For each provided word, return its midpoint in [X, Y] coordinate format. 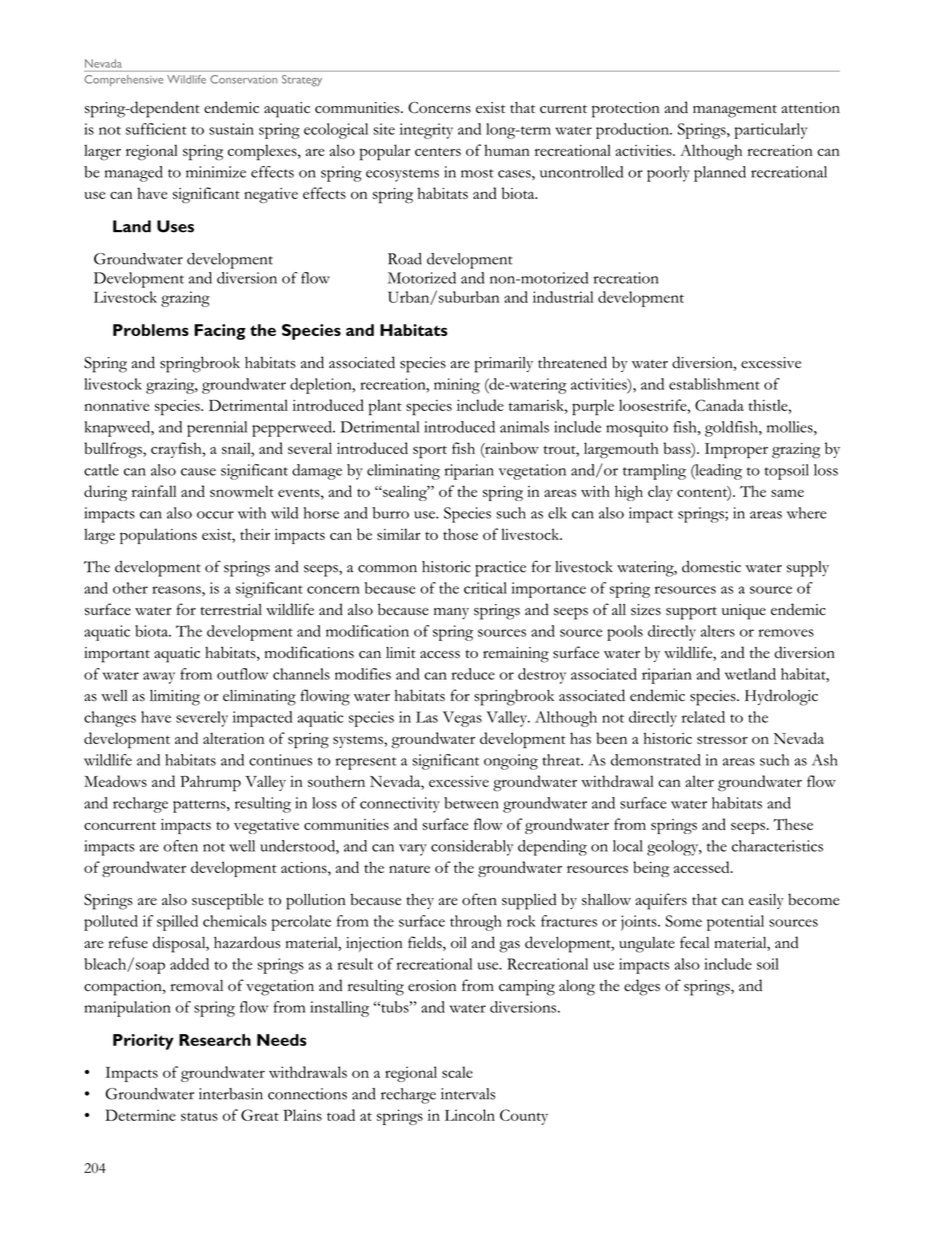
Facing [220, 332]
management [735, 111]
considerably [472, 848]
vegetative [266, 826]
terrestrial [231, 609]
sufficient [156, 129]
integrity [426, 131]
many [451, 613]
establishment [714, 384]
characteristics [777, 846]
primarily [503, 365]
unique [744, 612]
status [199, 1117]
